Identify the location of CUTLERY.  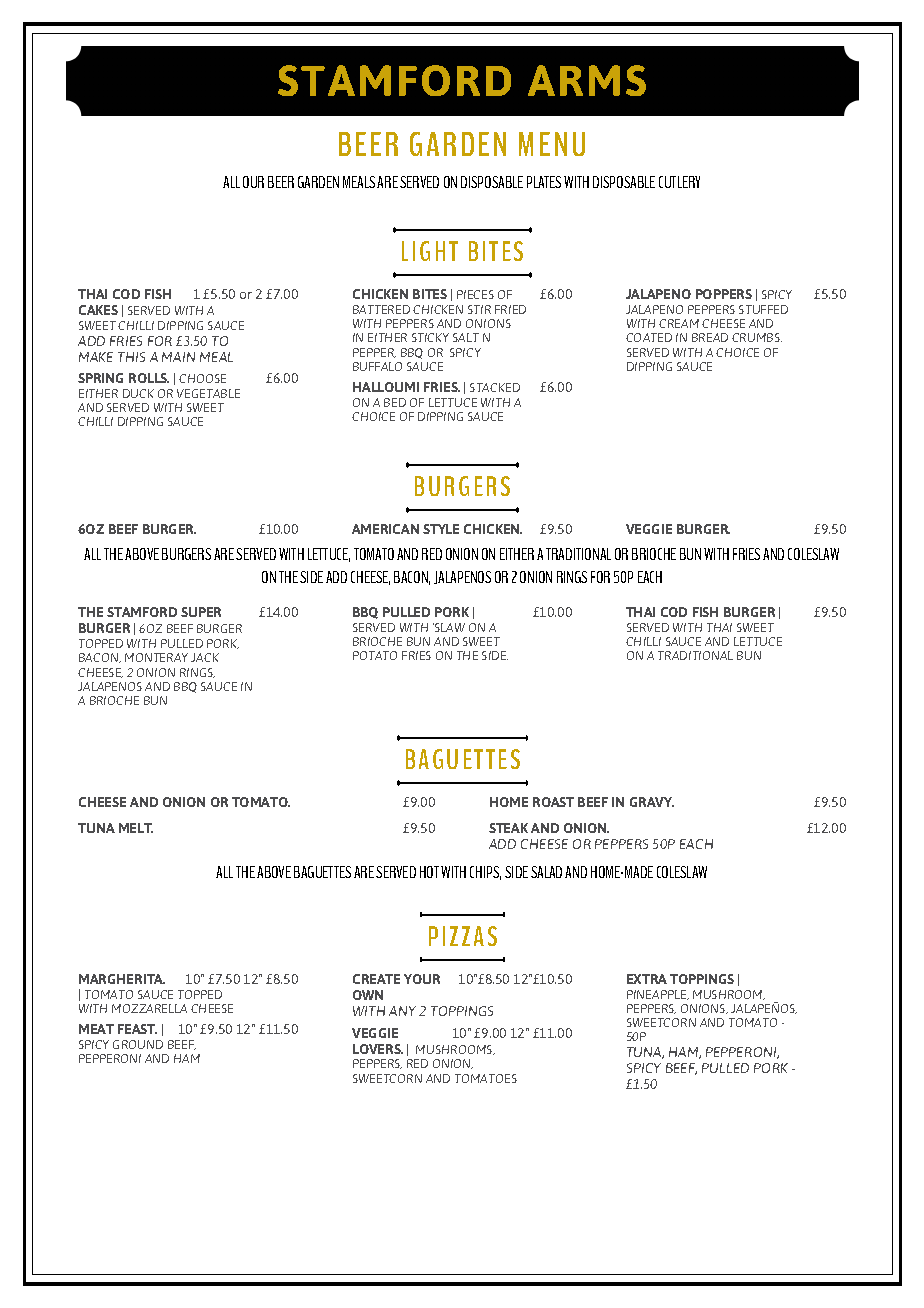
(679, 182).
